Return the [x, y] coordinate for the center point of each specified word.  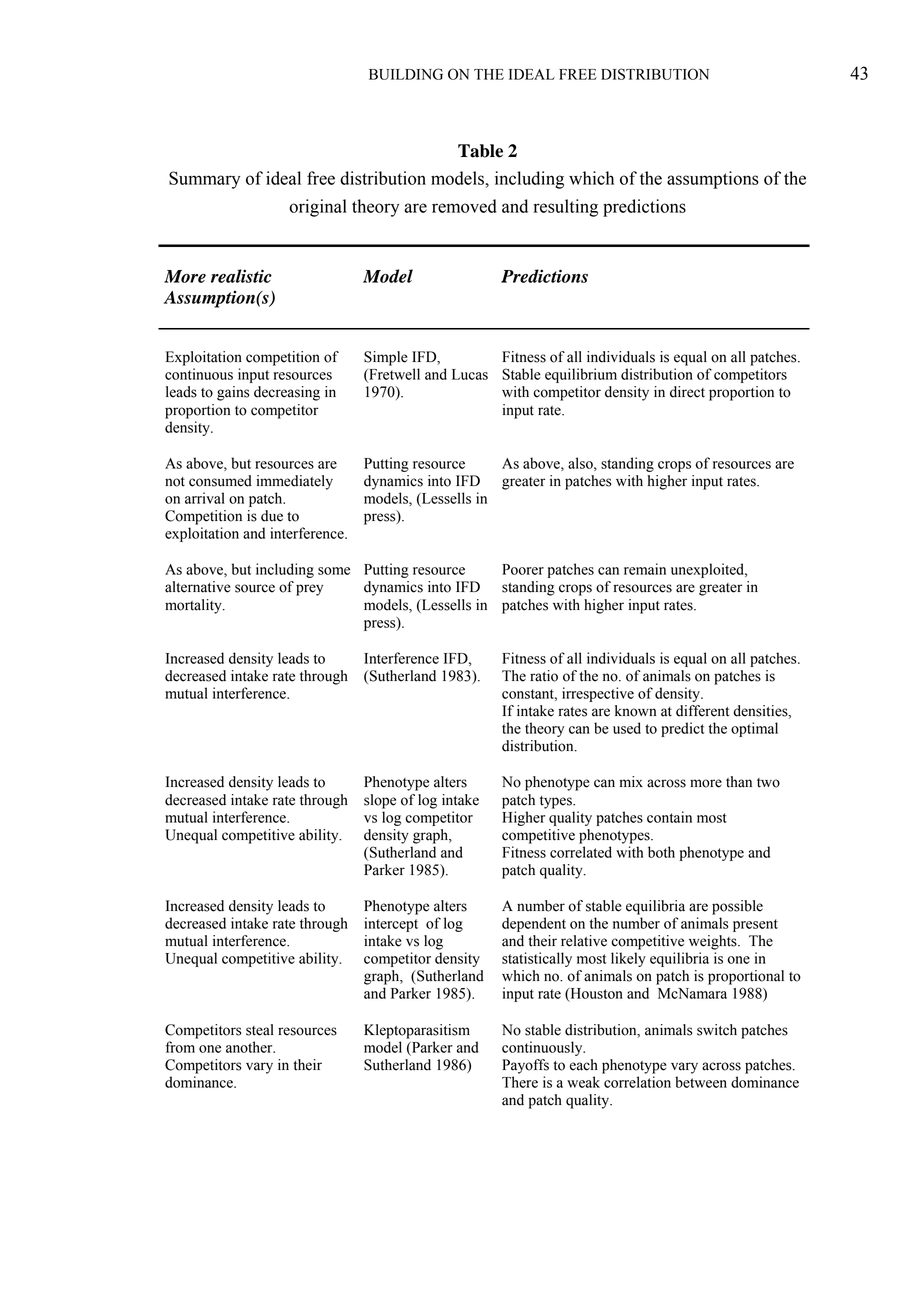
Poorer [523, 569]
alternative [198, 587]
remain [645, 569]
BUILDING [406, 74]
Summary [204, 180]
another [250, 1047]
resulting [565, 208]
